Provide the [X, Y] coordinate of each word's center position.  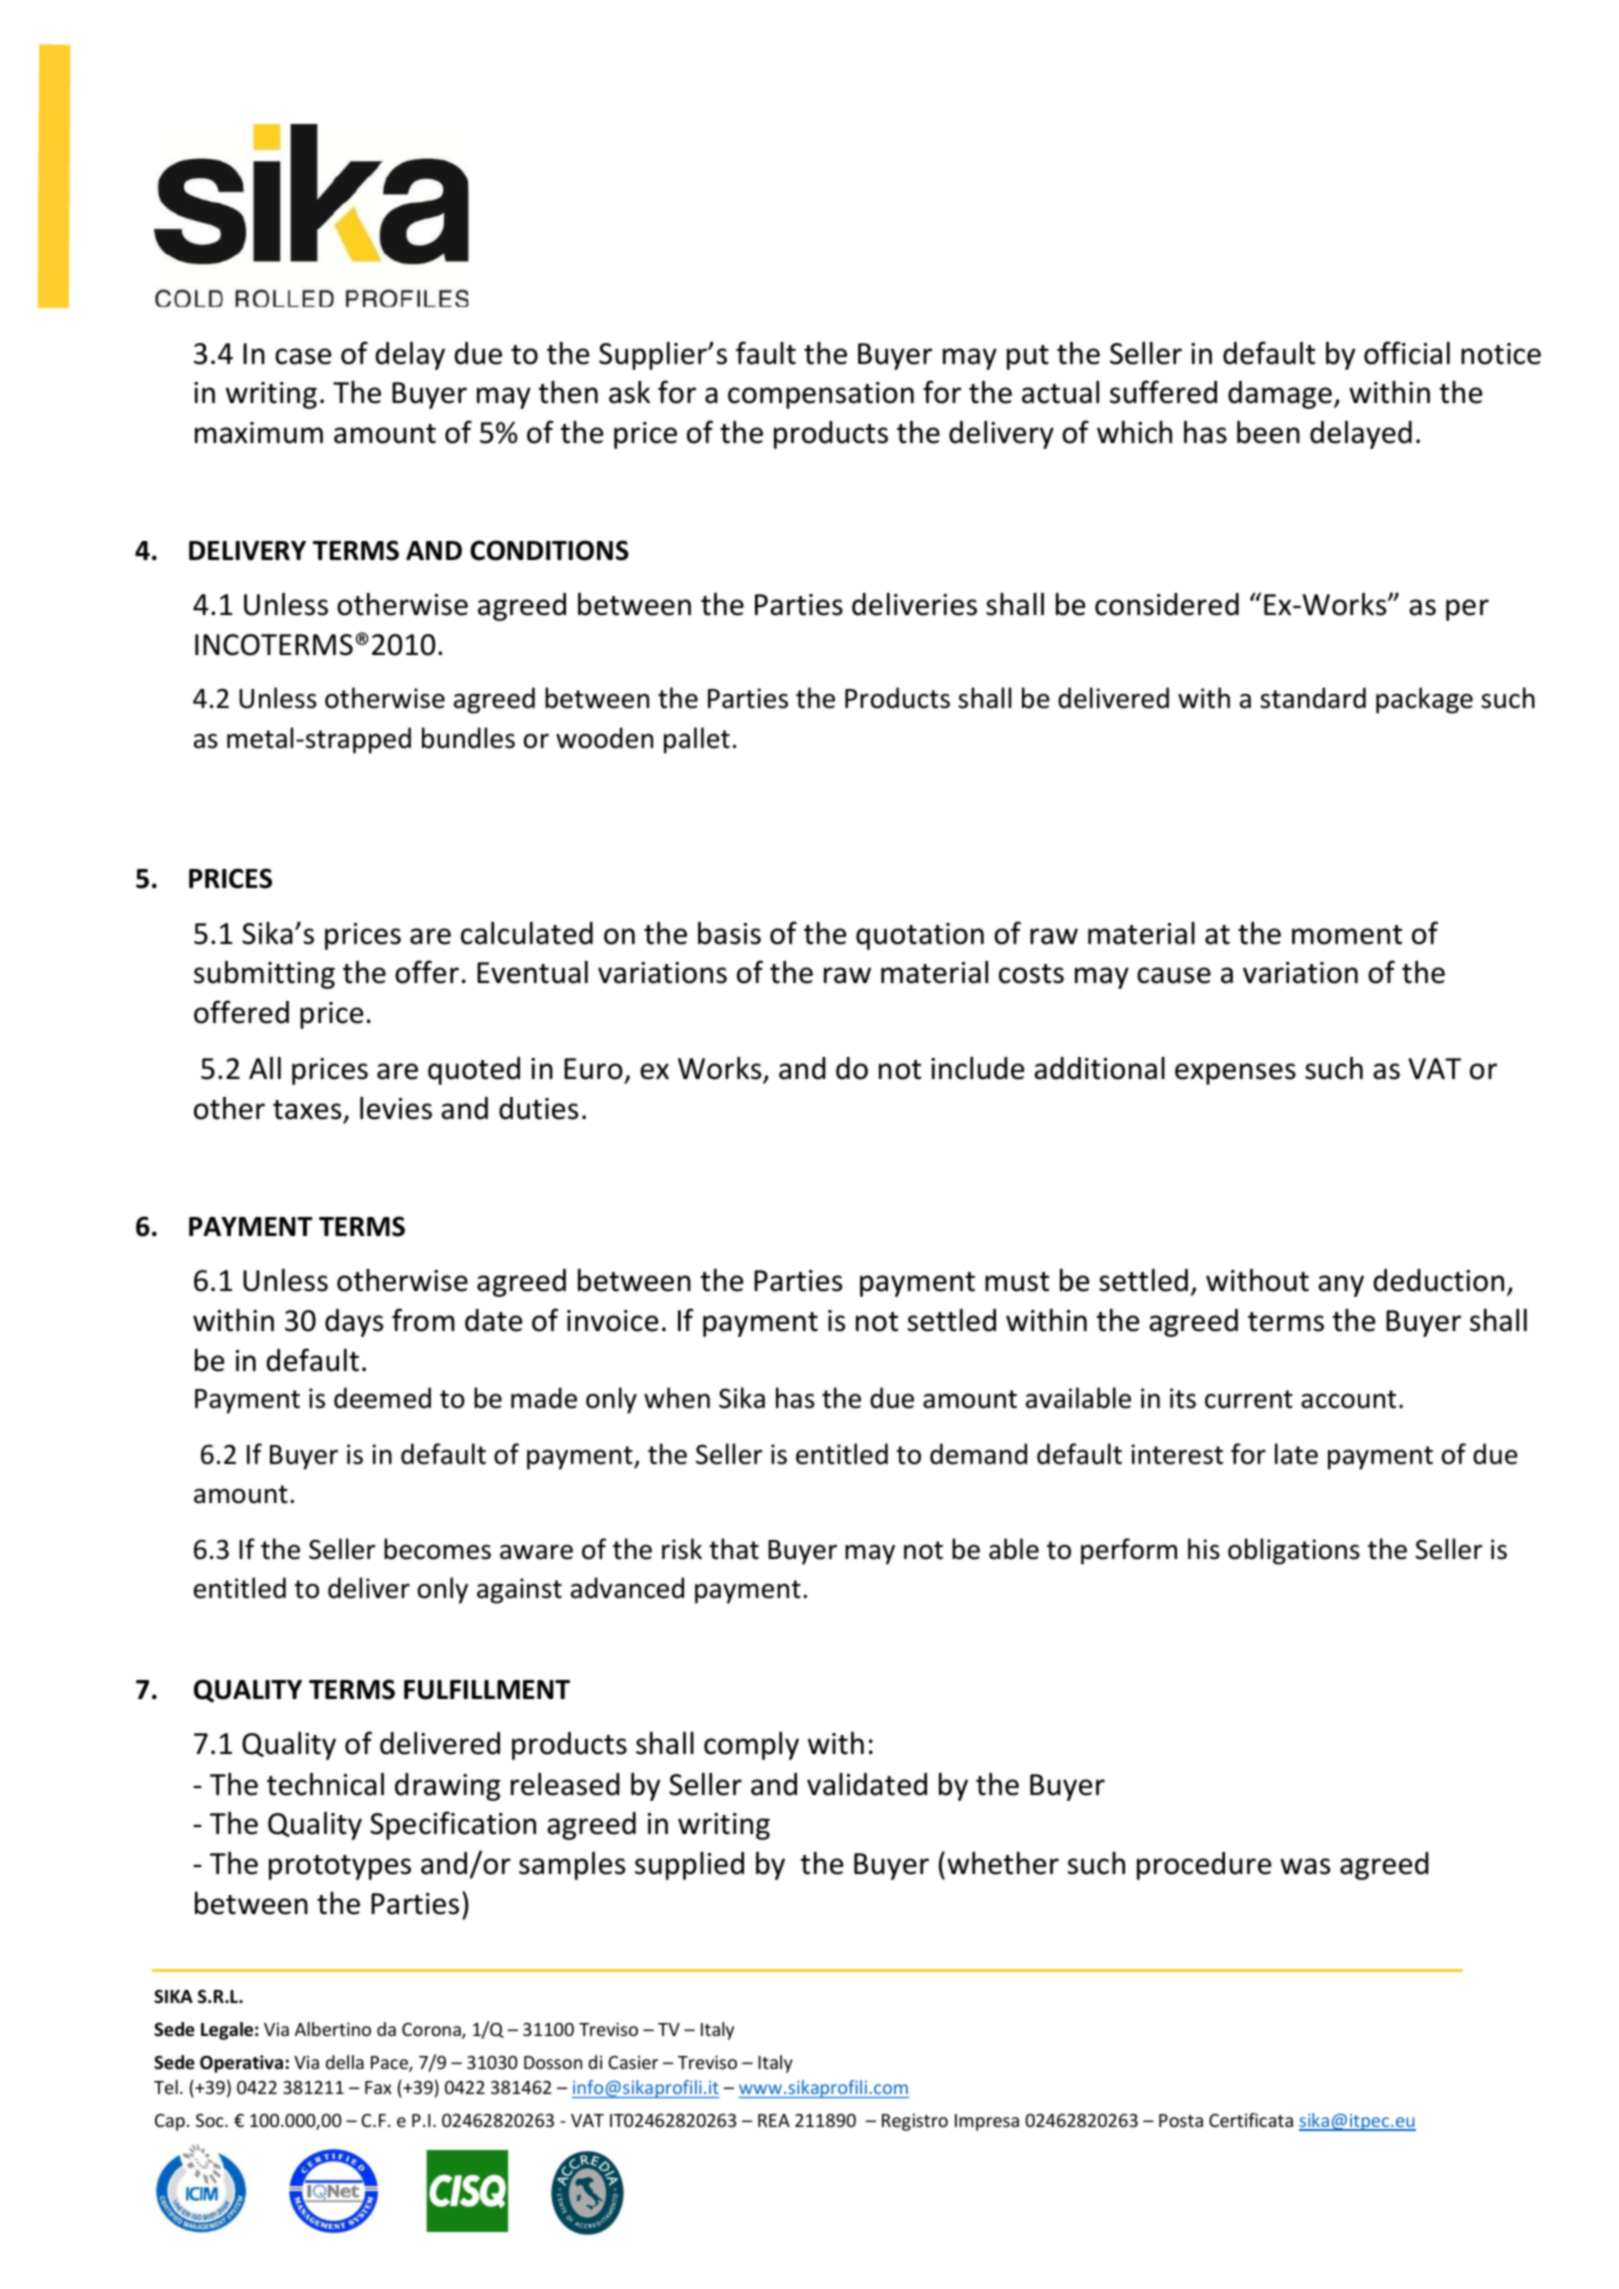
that [734, 1549]
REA [774, 2120]
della [345, 2062]
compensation [821, 395]
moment [1347, 935]
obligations [1294, 1551]
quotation [920, 936]
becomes [437, 1549]
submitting [264, 975]
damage [1280, 395]
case [303, 356]
